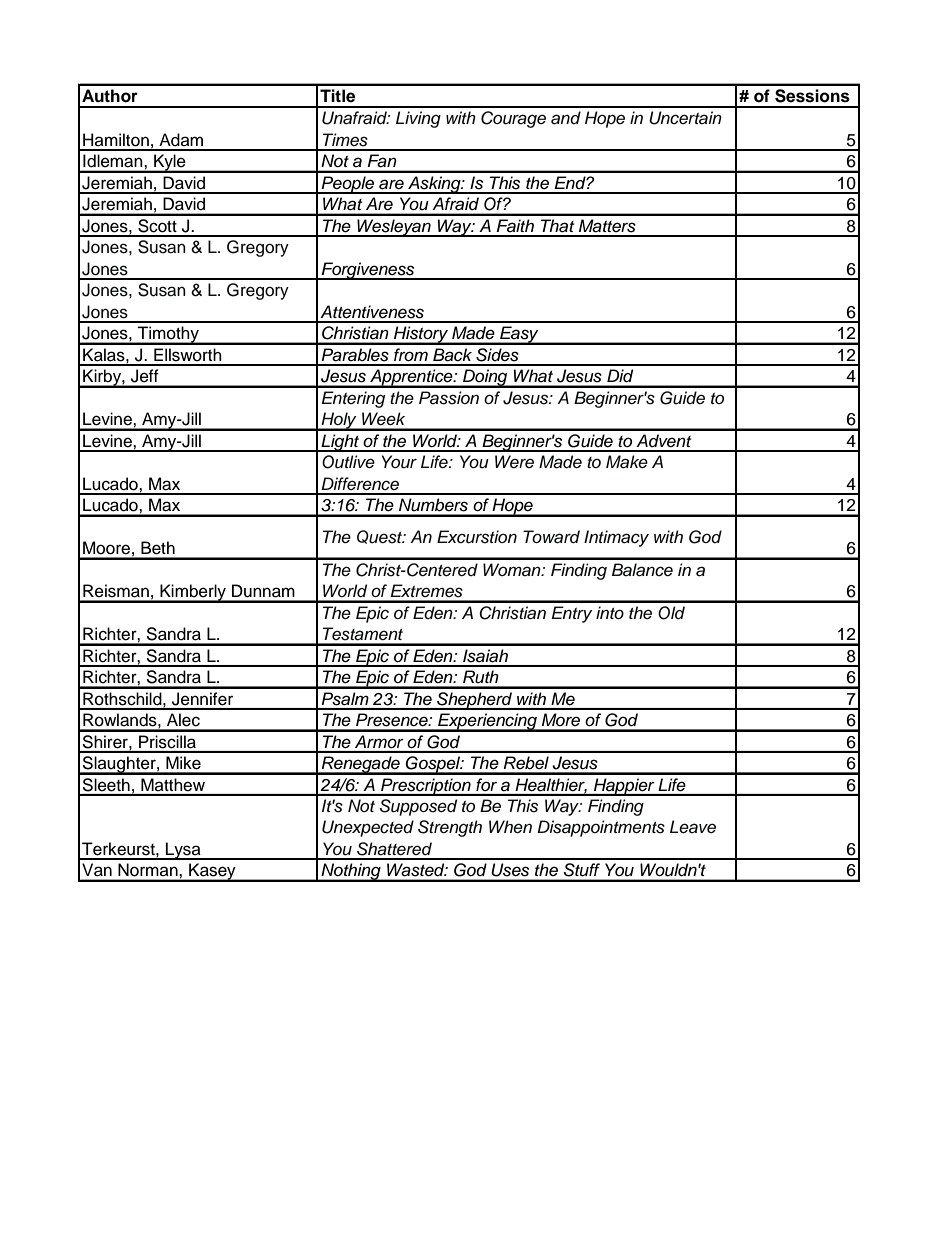  Describe the element at coordinates (382, 160) in the screenshot. I see `Fan` at that location.
